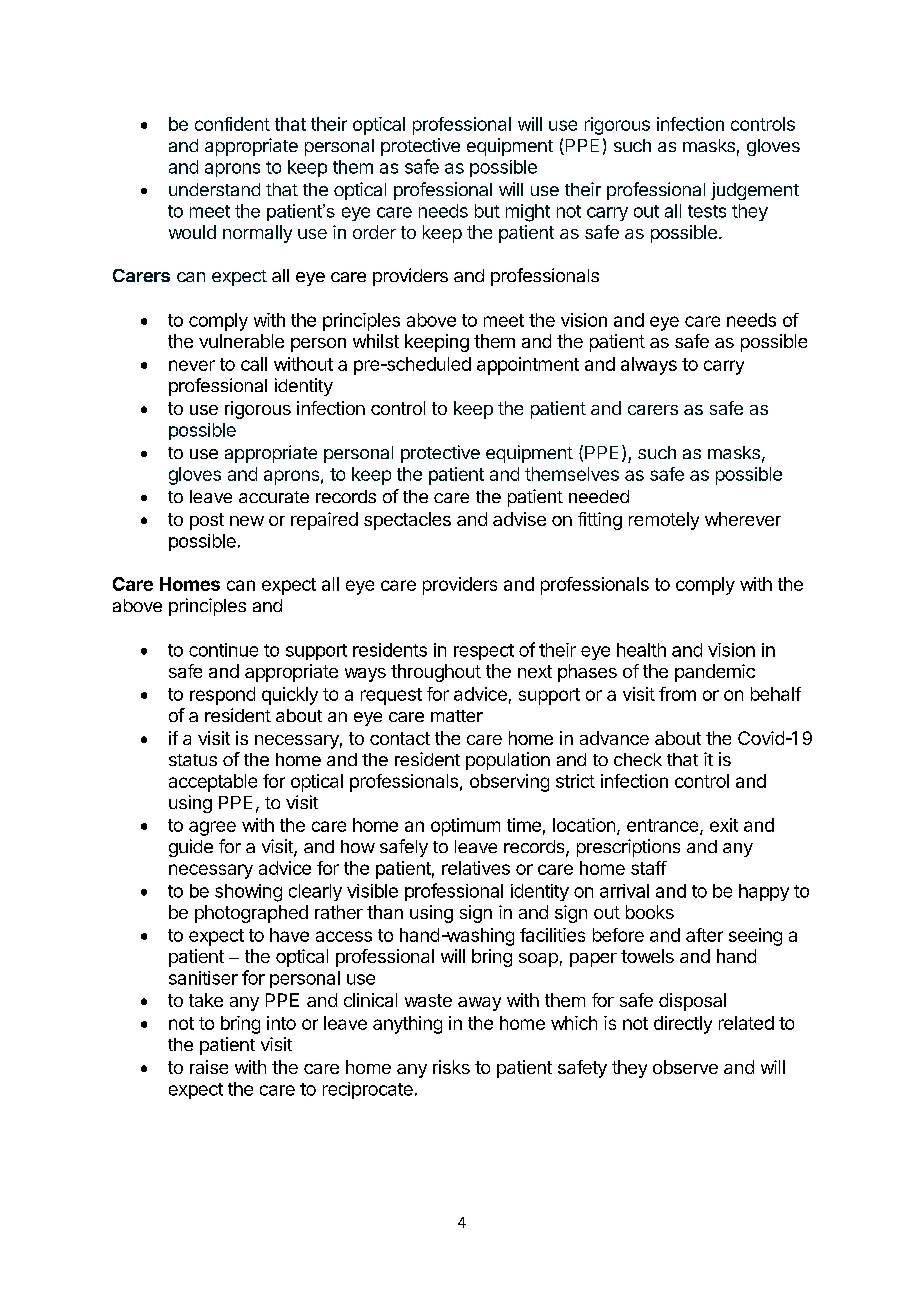 The height and width of the page is (1308, 924). What do you see at coordinates (241, 341) in the page?
I see `vulnerable` at bounding box center [241, 341].
